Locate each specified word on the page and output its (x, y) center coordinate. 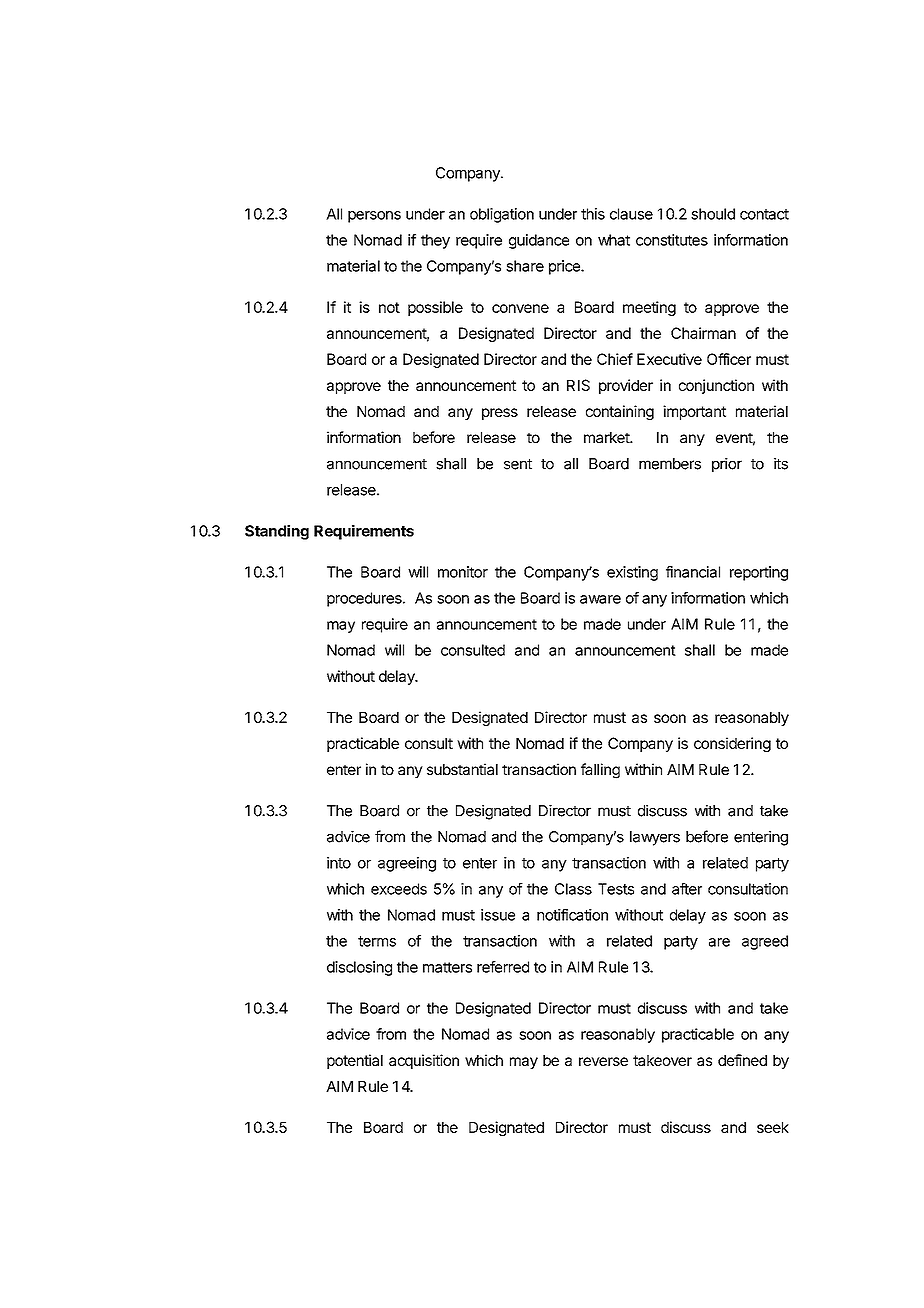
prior (727, 465)
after (687, 889)
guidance (539, 241)
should (713, 214)
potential (355, 1061)
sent (518, 464)
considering (732, 744)
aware (600, 599)
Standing (277, 532)
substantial (462, 769)
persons (374, 217)
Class (573, 889)
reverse (603, 1061)
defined (742, 1060)
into (339, 863)
